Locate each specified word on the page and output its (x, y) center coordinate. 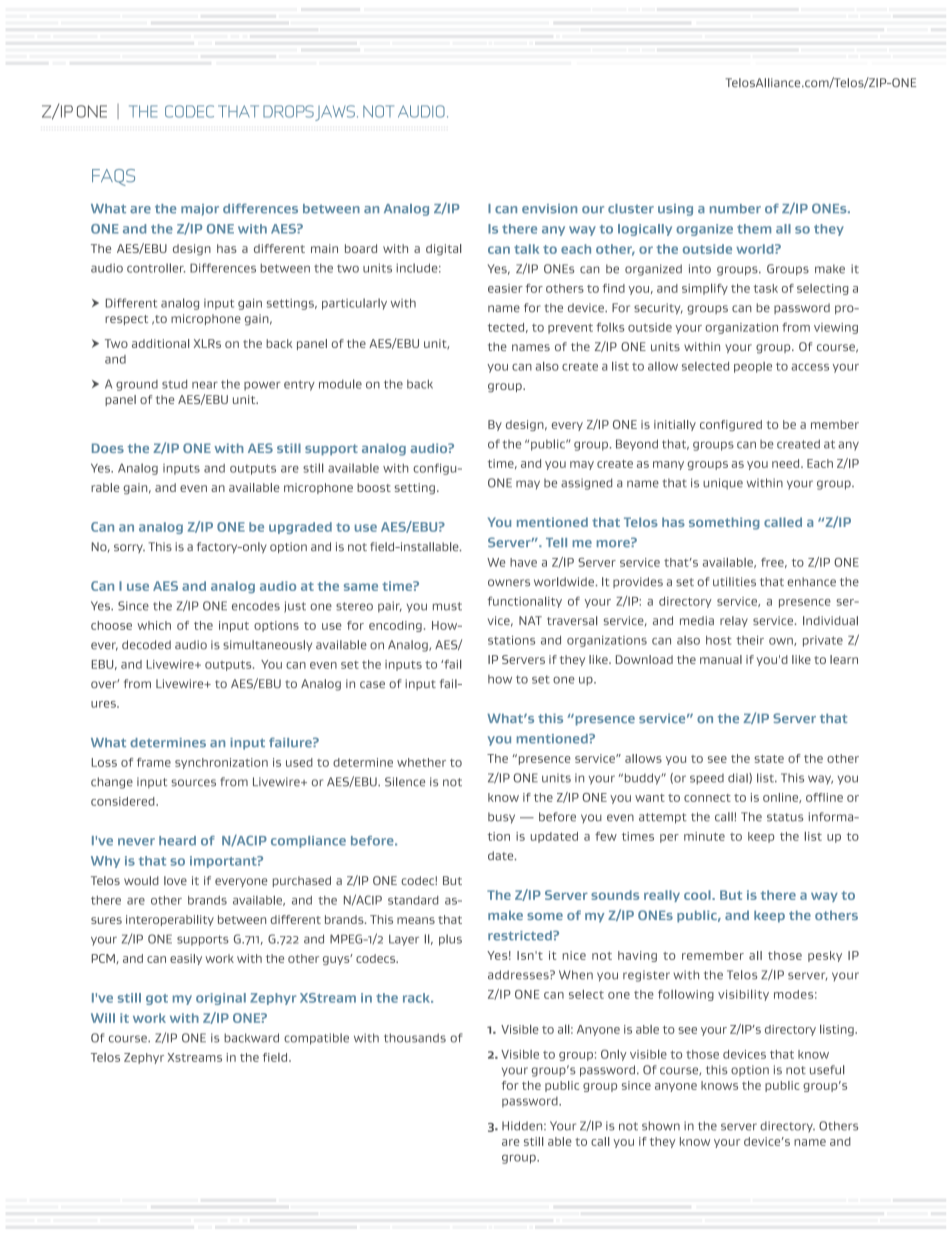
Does (108, 448)
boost (374, 487)
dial (739, 778)
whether (421, 762)
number (735, 209)
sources (193, 783)
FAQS (113, 177)
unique (723, 484)
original (221, 999)
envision (549, 209)
